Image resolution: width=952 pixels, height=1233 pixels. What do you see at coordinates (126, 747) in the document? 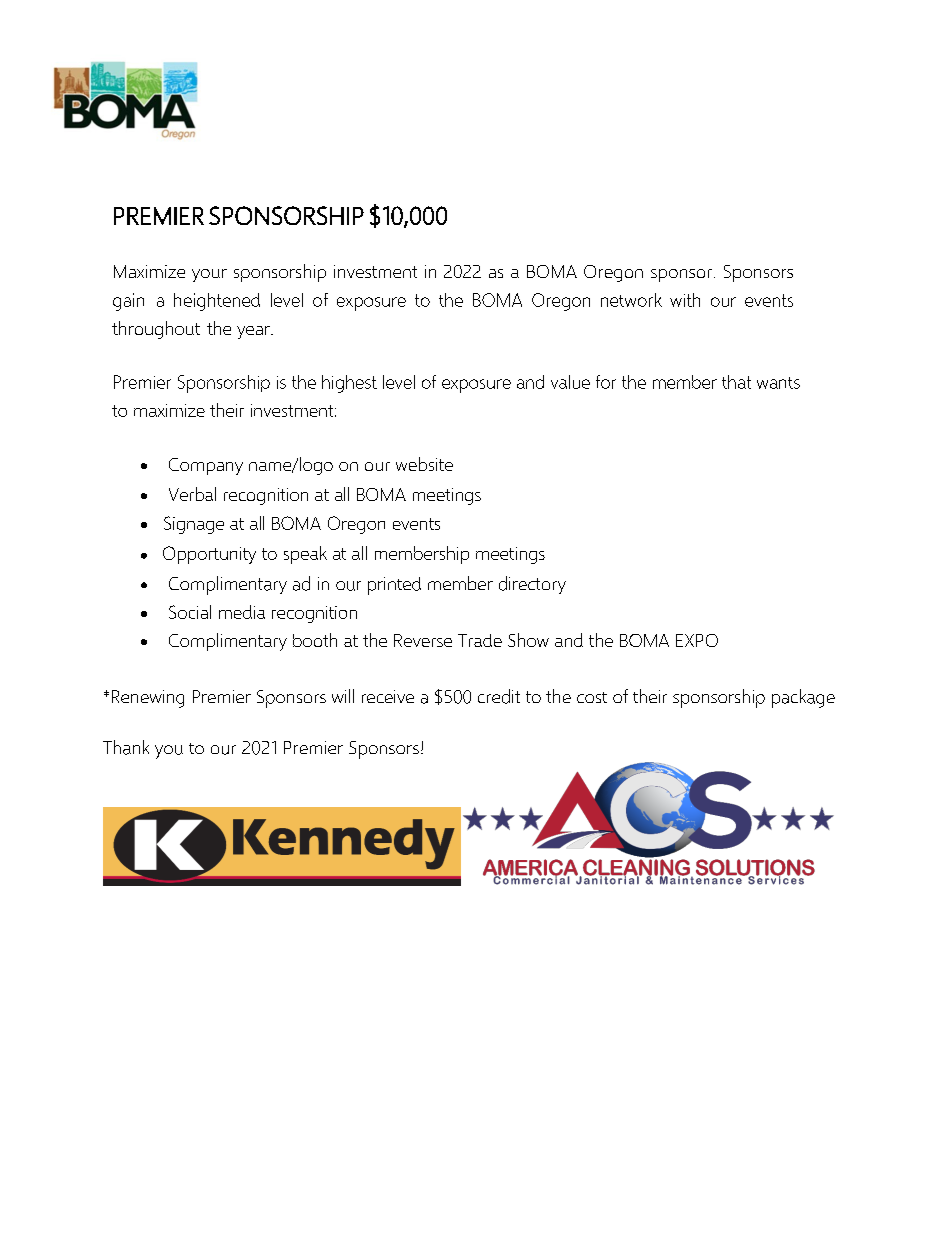
I see `Thank` at bounding box center [126, 747].
